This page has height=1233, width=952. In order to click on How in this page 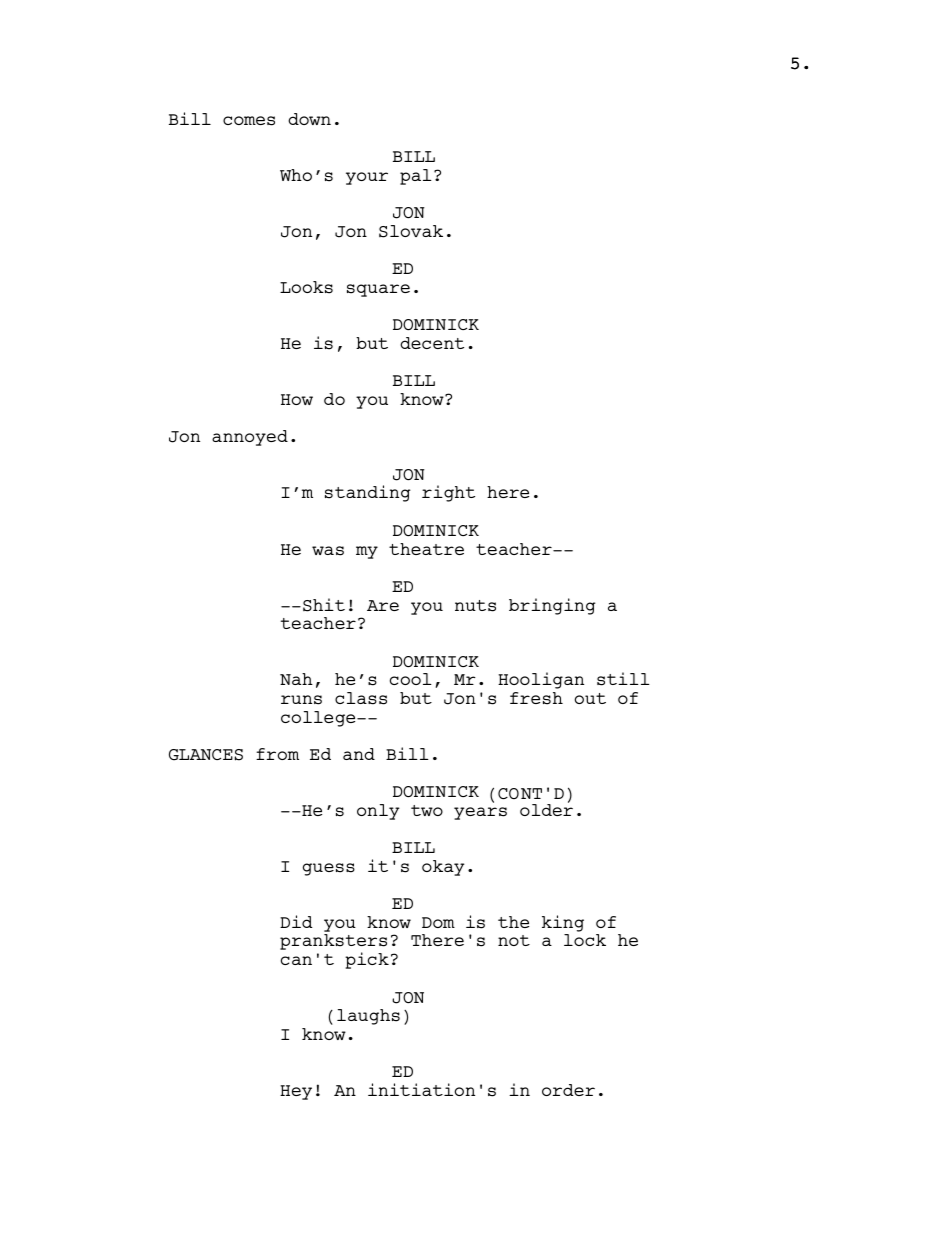, I will do `click(297, 399)`.
